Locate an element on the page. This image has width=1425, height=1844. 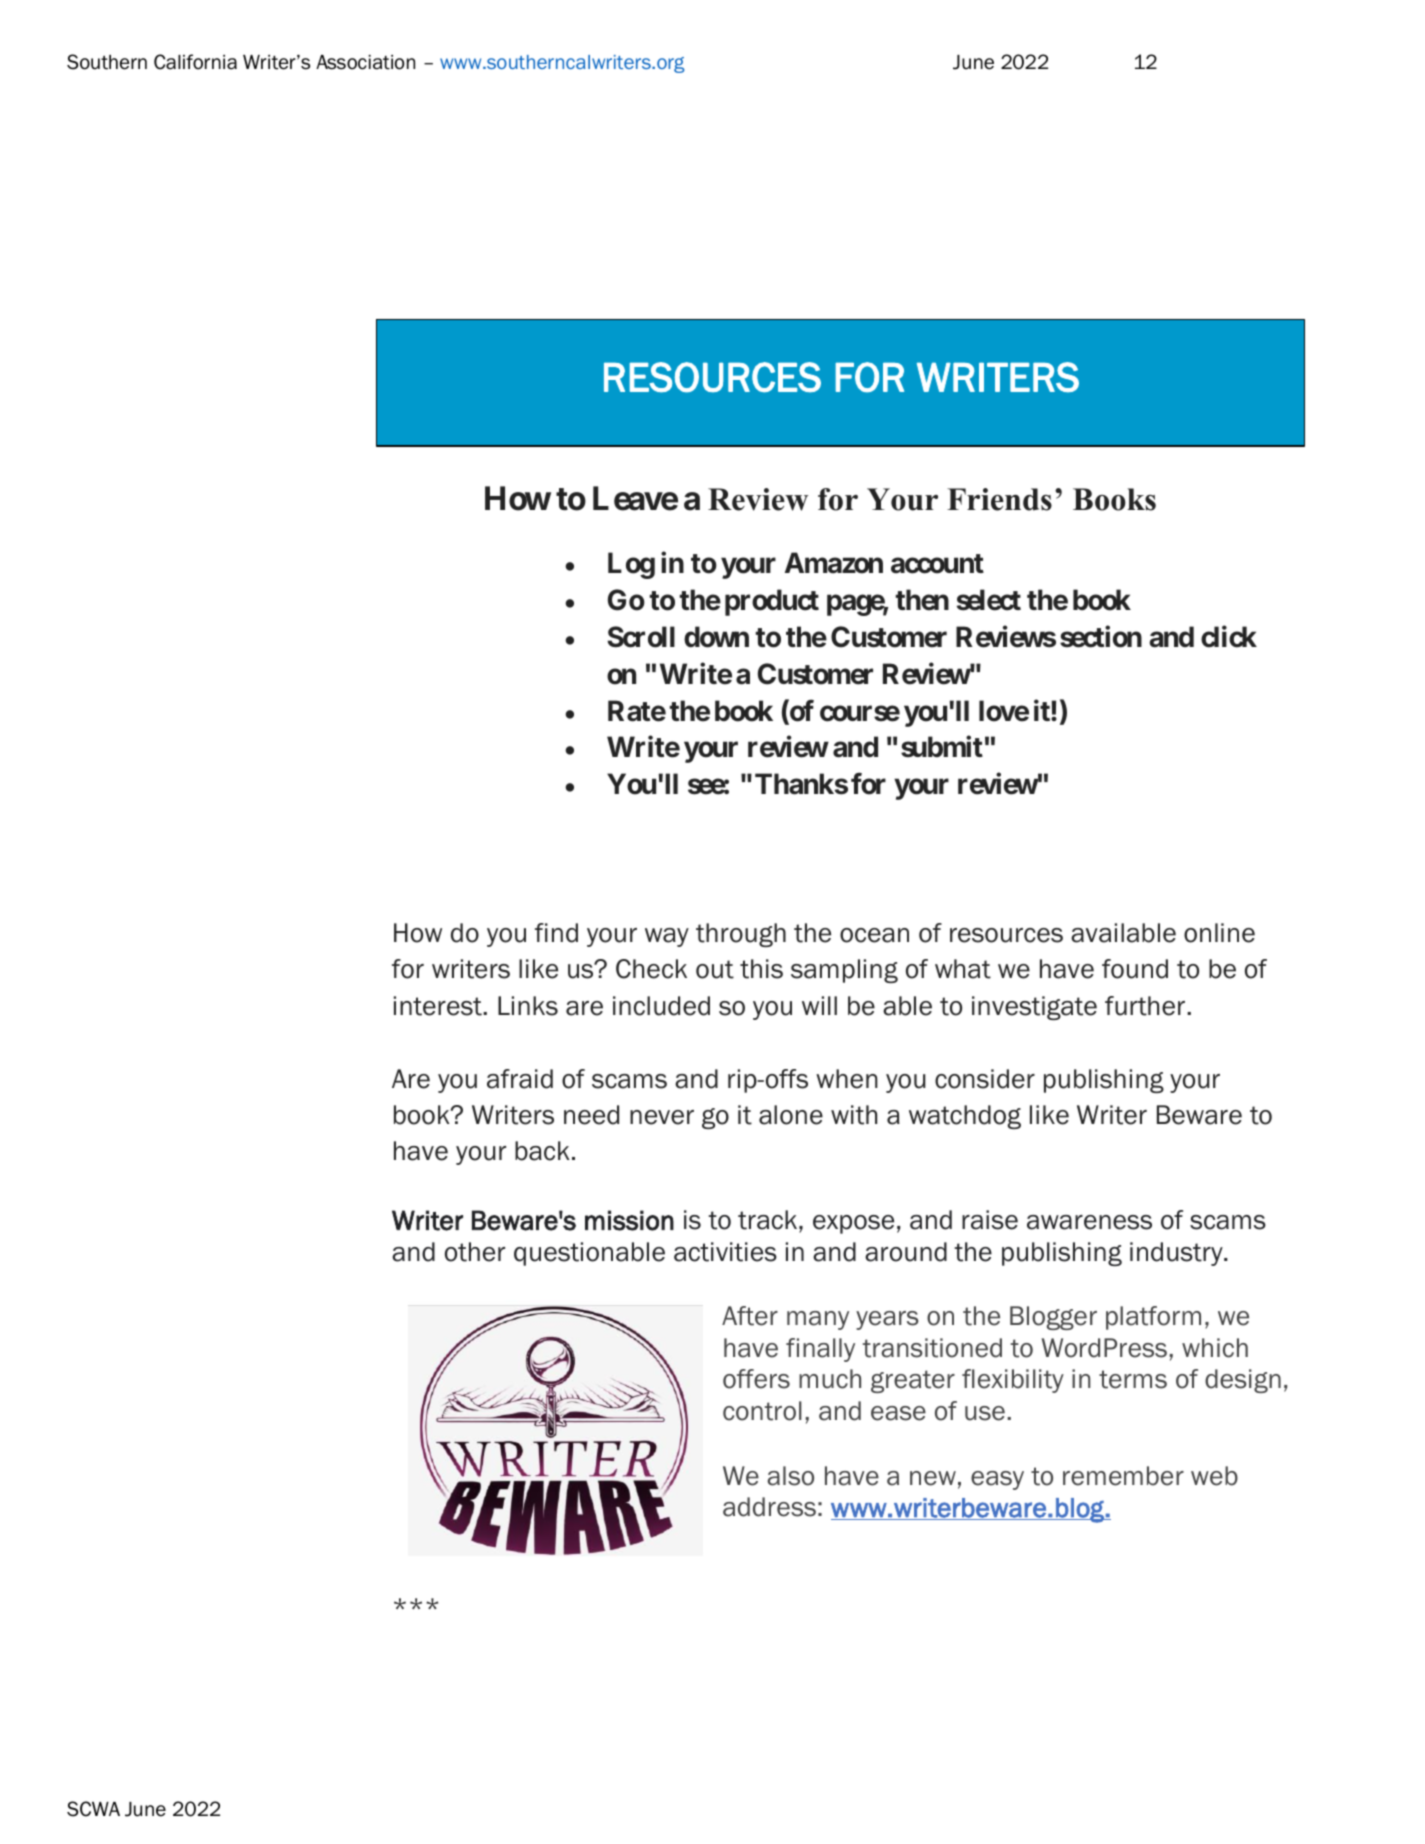
Friends is located at coordinates (999, 499).
